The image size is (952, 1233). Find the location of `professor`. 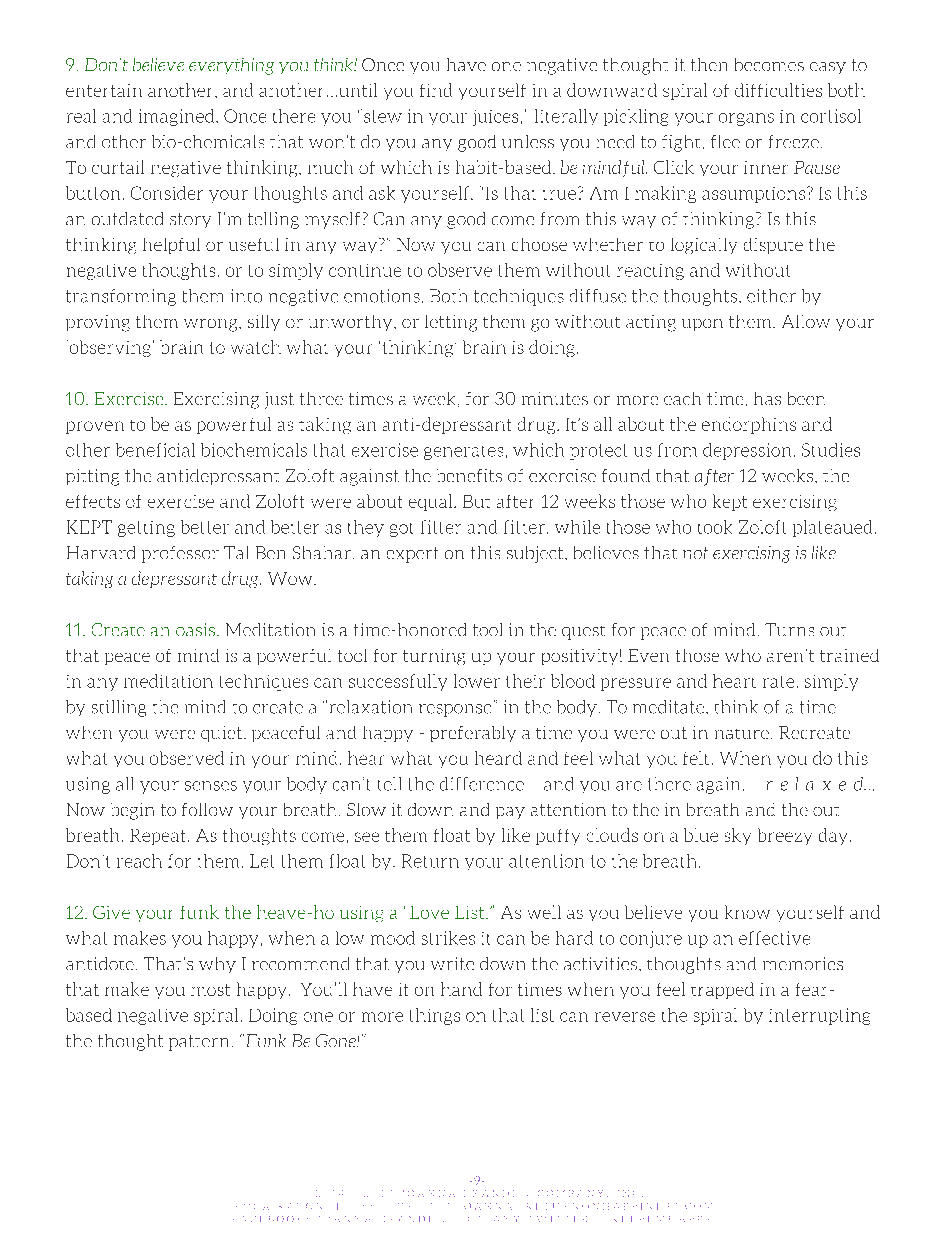

professor is located at coordinates (180, 554).
